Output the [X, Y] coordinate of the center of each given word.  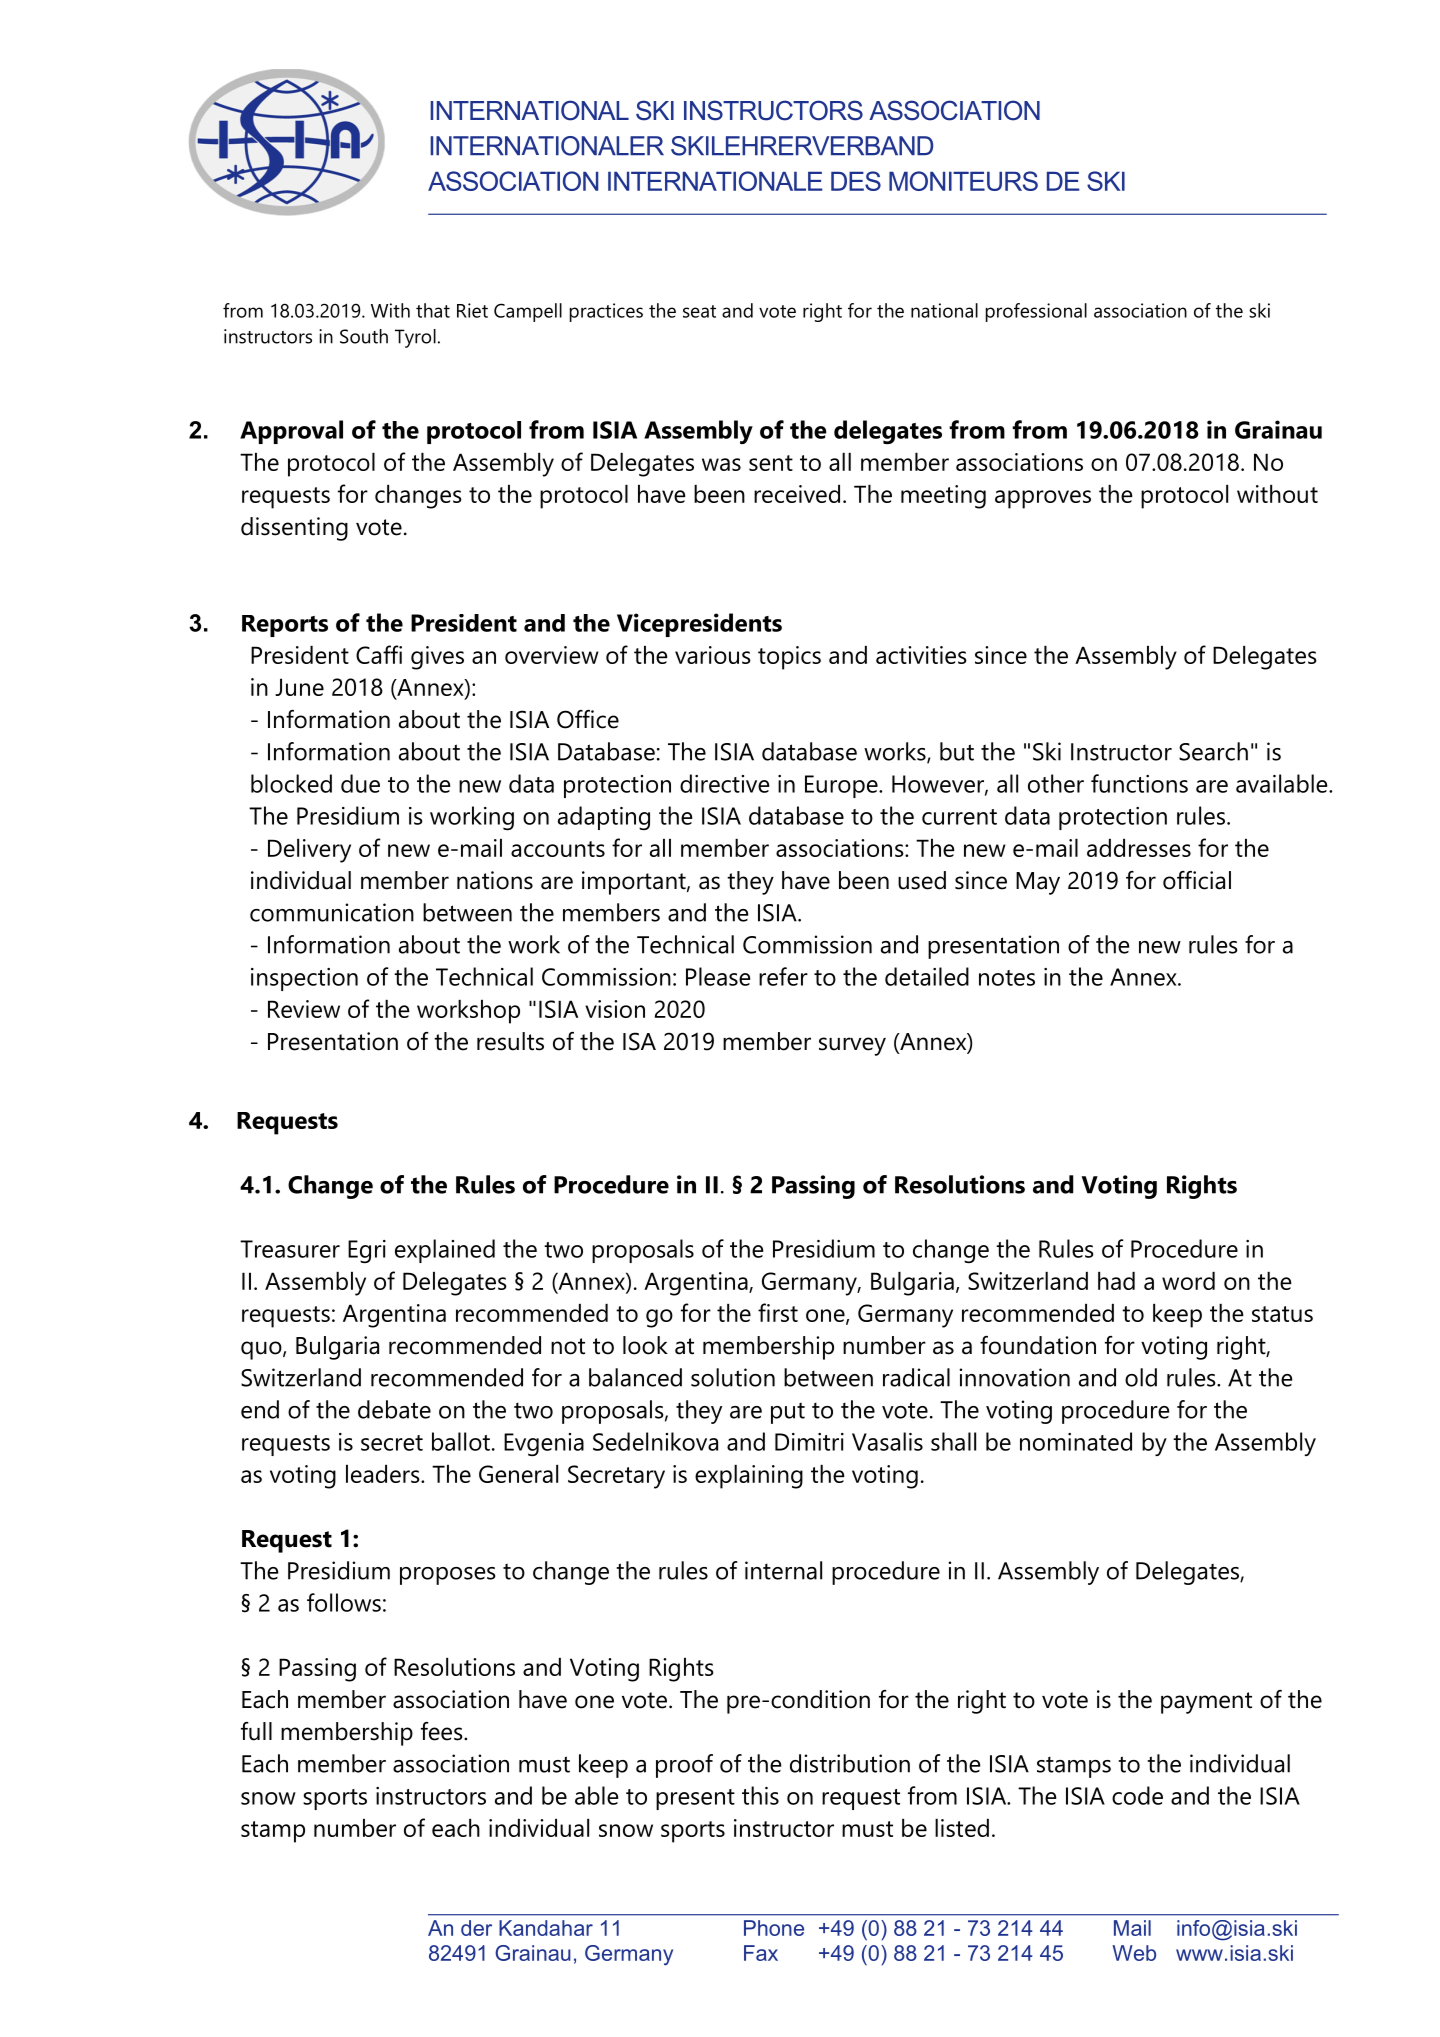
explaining [749, 1477]
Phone [774, 1928]
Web [1134, 1953]
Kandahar [546, 1928]
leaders [384, 1474]
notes [1007, 978]
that [433, 310]
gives [437, 658]
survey [852, 1046]
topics [789, 658]
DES [856, 181]
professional [1036, 312]
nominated [1076, 1441]
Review [304, 1009]
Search [1213, 751]
